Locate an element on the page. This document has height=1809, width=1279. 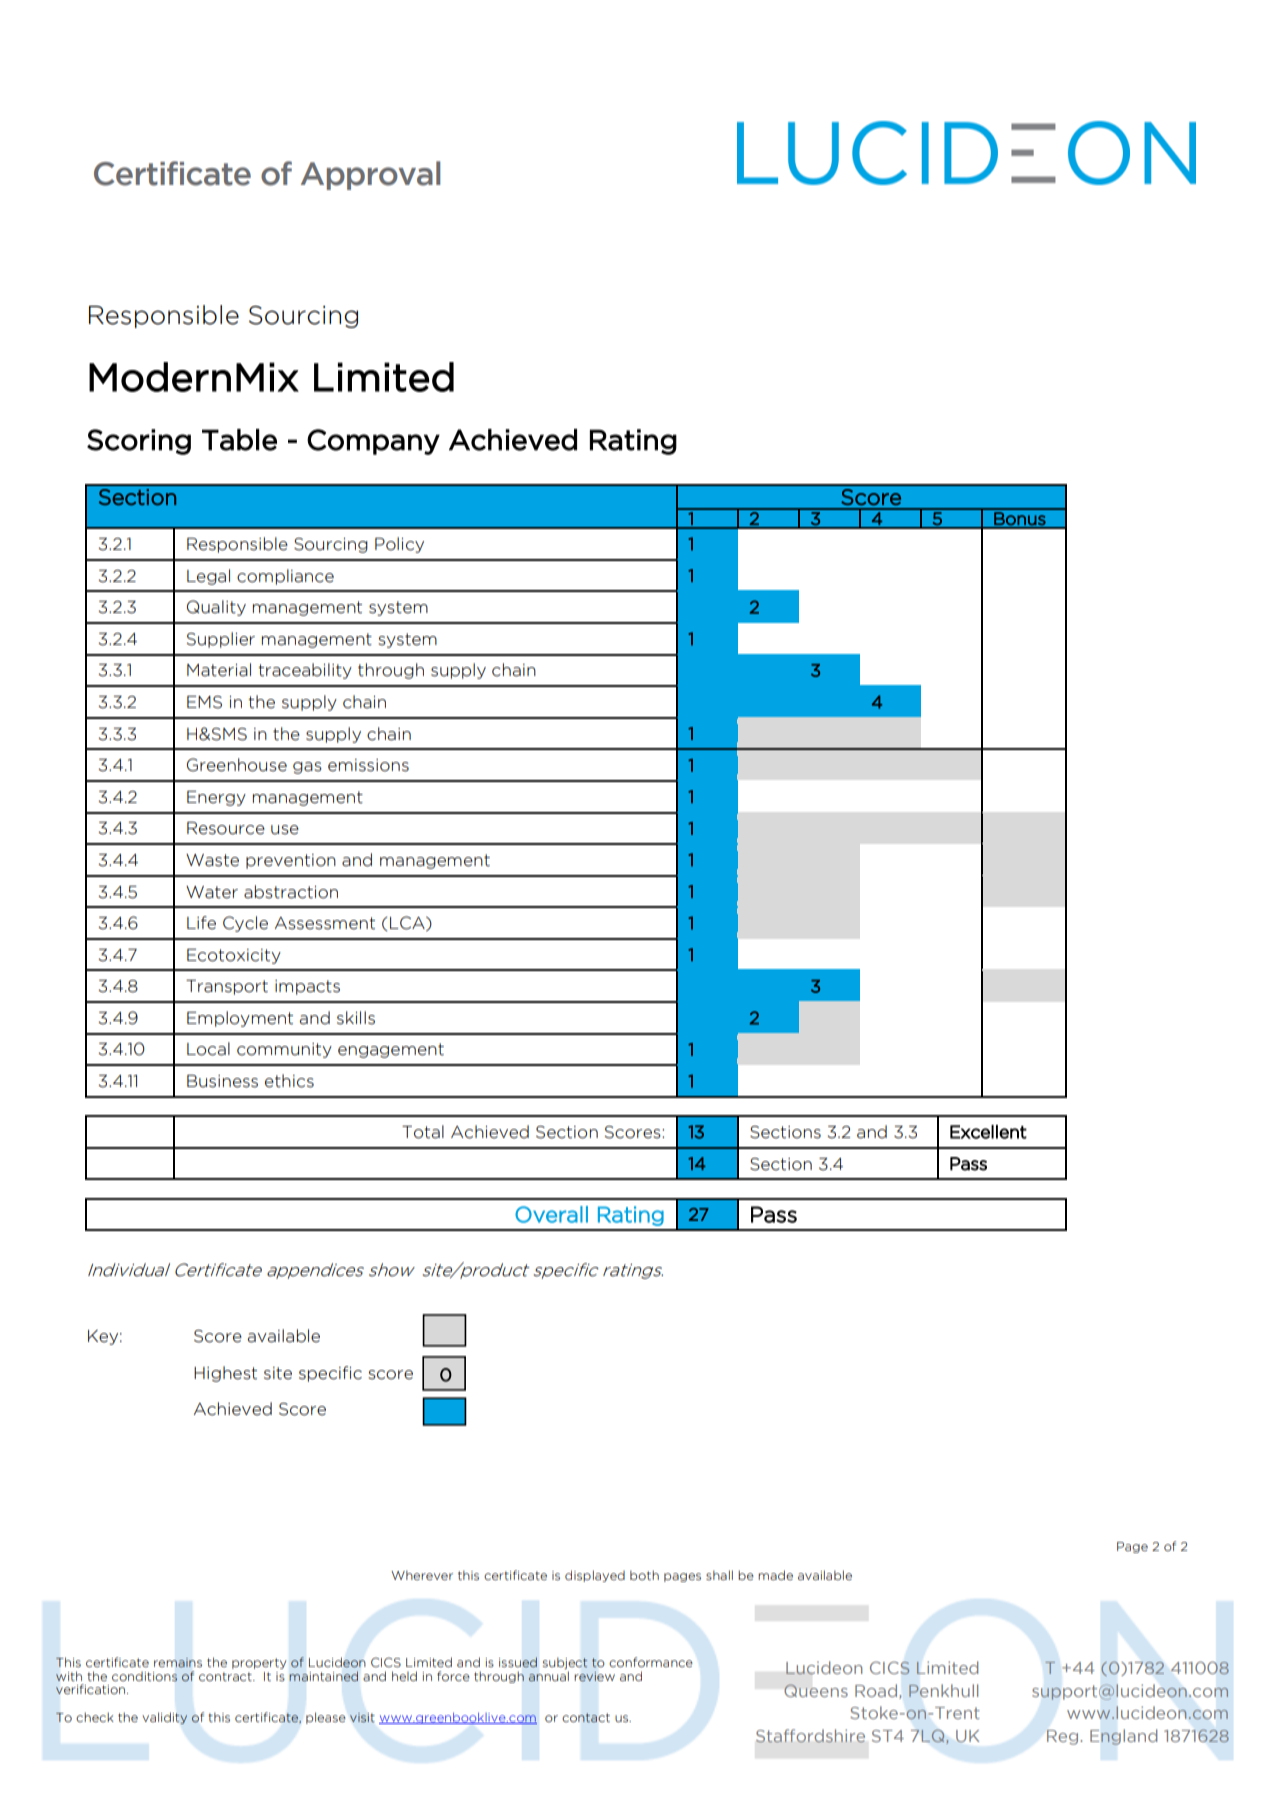
Excellent is located at coordinates (988, 1132).
